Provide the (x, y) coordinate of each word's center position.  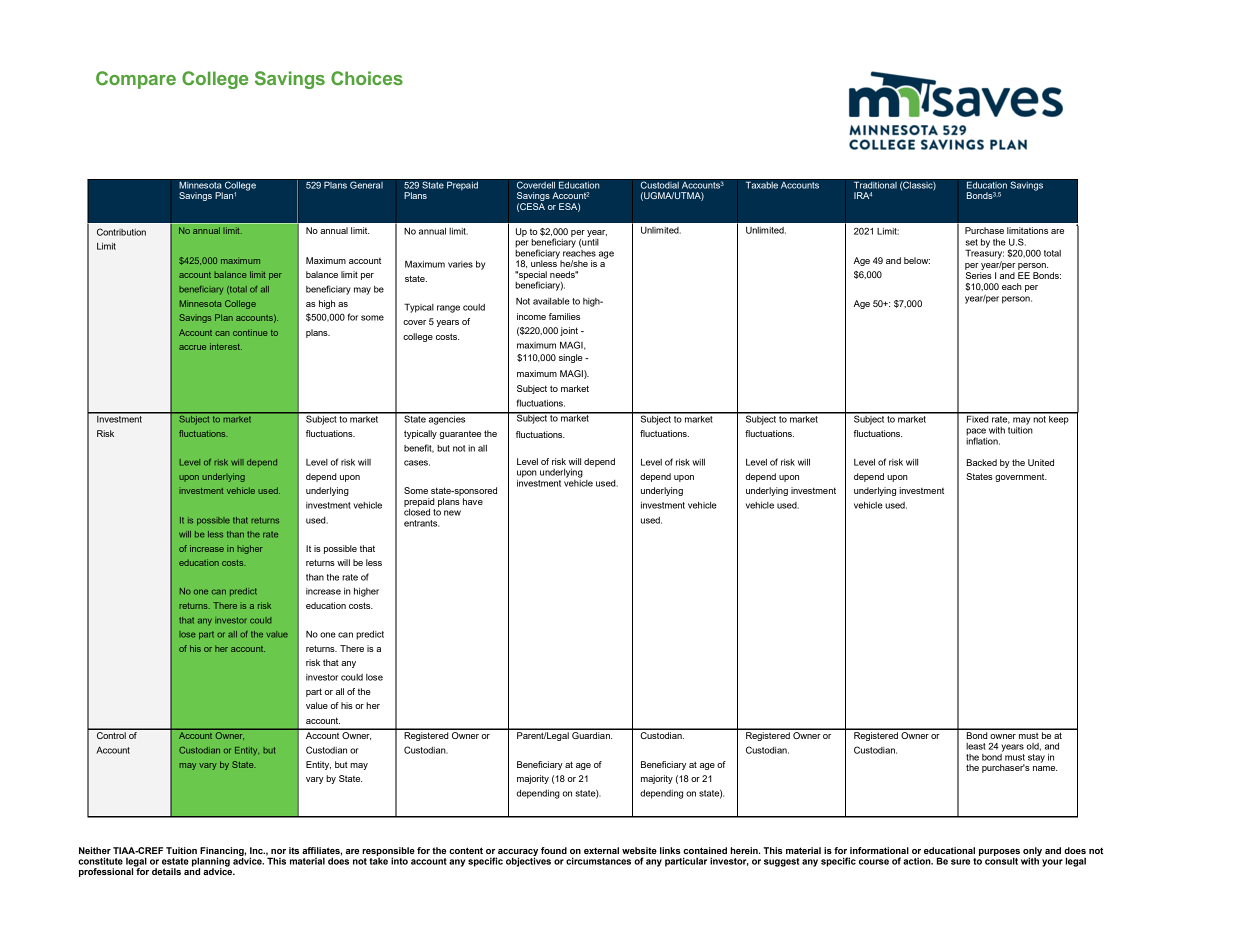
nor (278, 851)
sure (960, 862)
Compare (136, 80)
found (554, 850)
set (971, 242)
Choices (367, 78)
